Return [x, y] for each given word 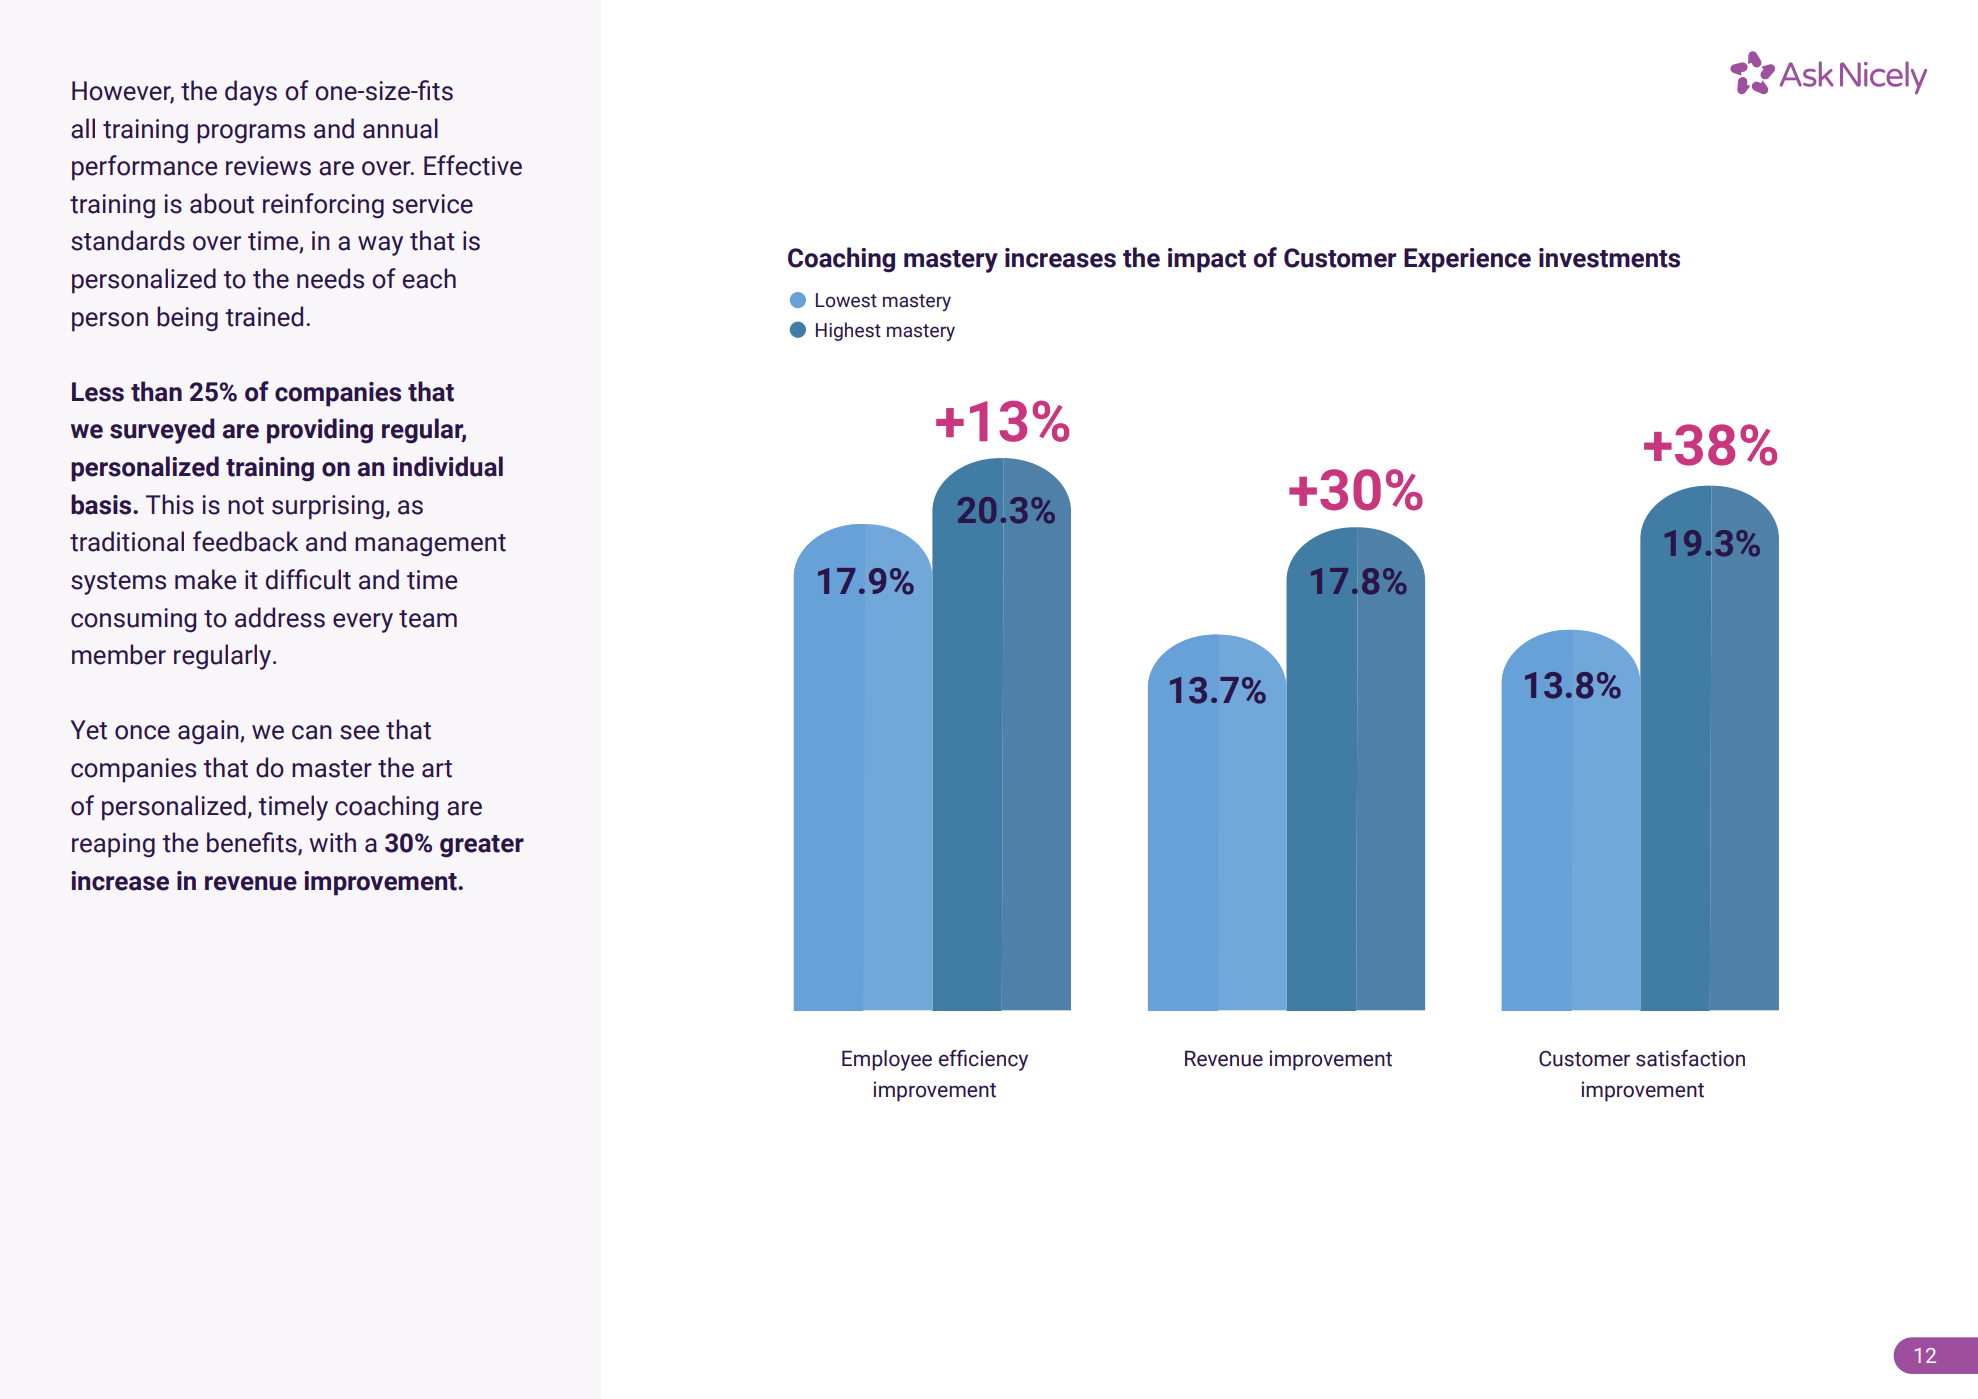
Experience [1467, 260]
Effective [473, 165]
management [430, 545]
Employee [887, 1060]
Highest [848, 331]
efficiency [983, 1060]
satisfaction [1690, 1058]
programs [251, 134]
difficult [308, 579]
